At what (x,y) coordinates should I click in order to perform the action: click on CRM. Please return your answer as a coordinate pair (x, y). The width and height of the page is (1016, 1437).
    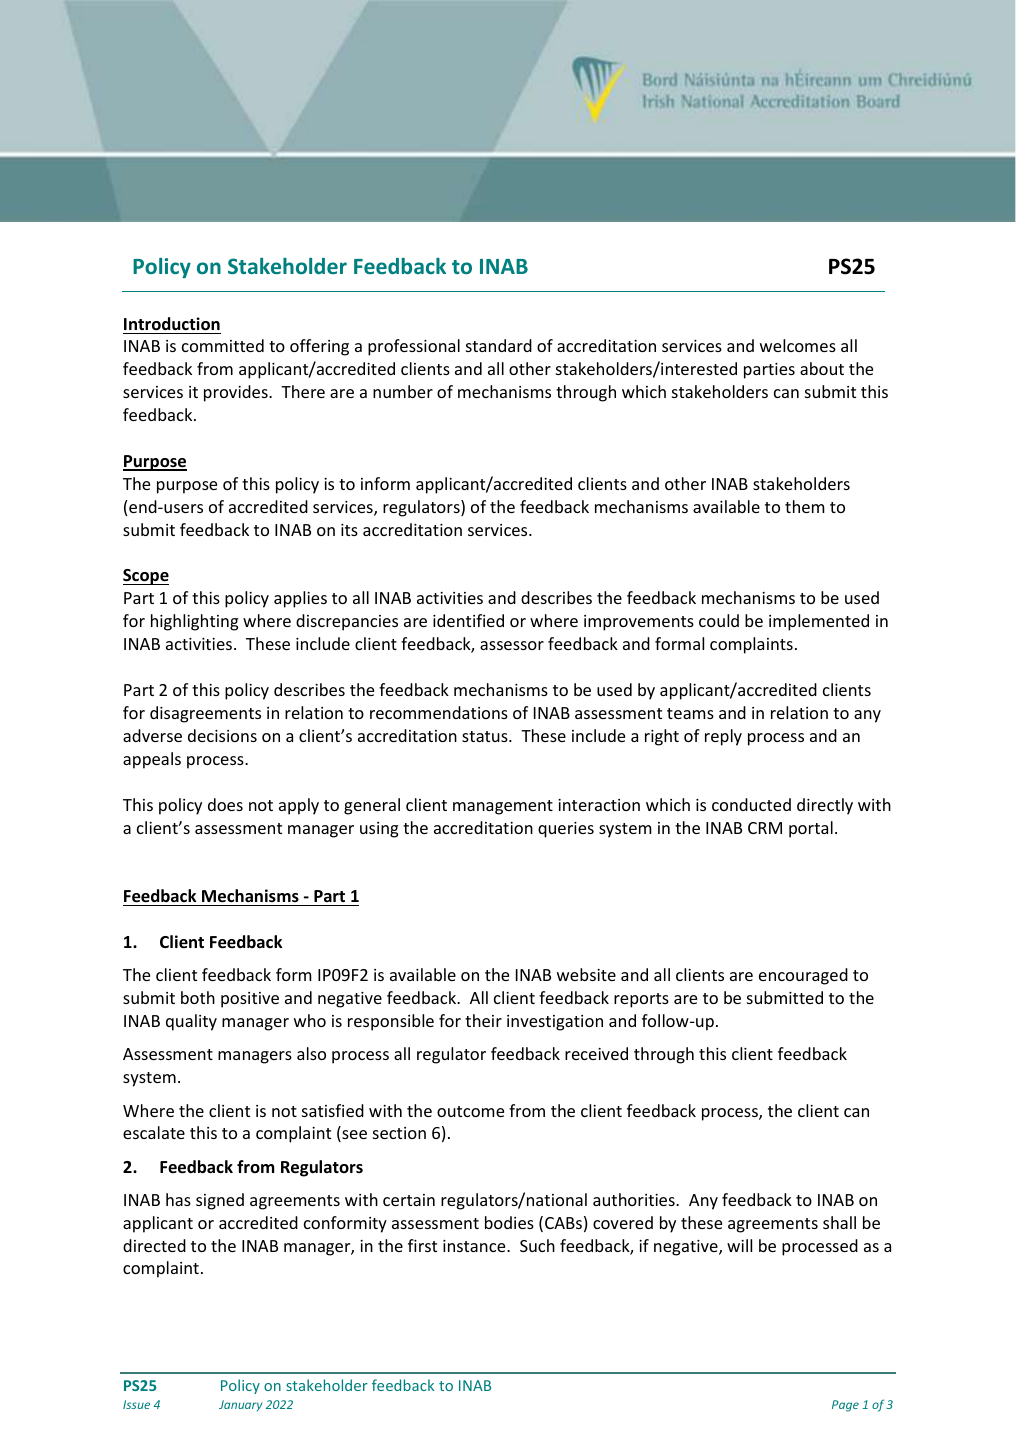
    Looking at the image, I should click on (765, 828).
